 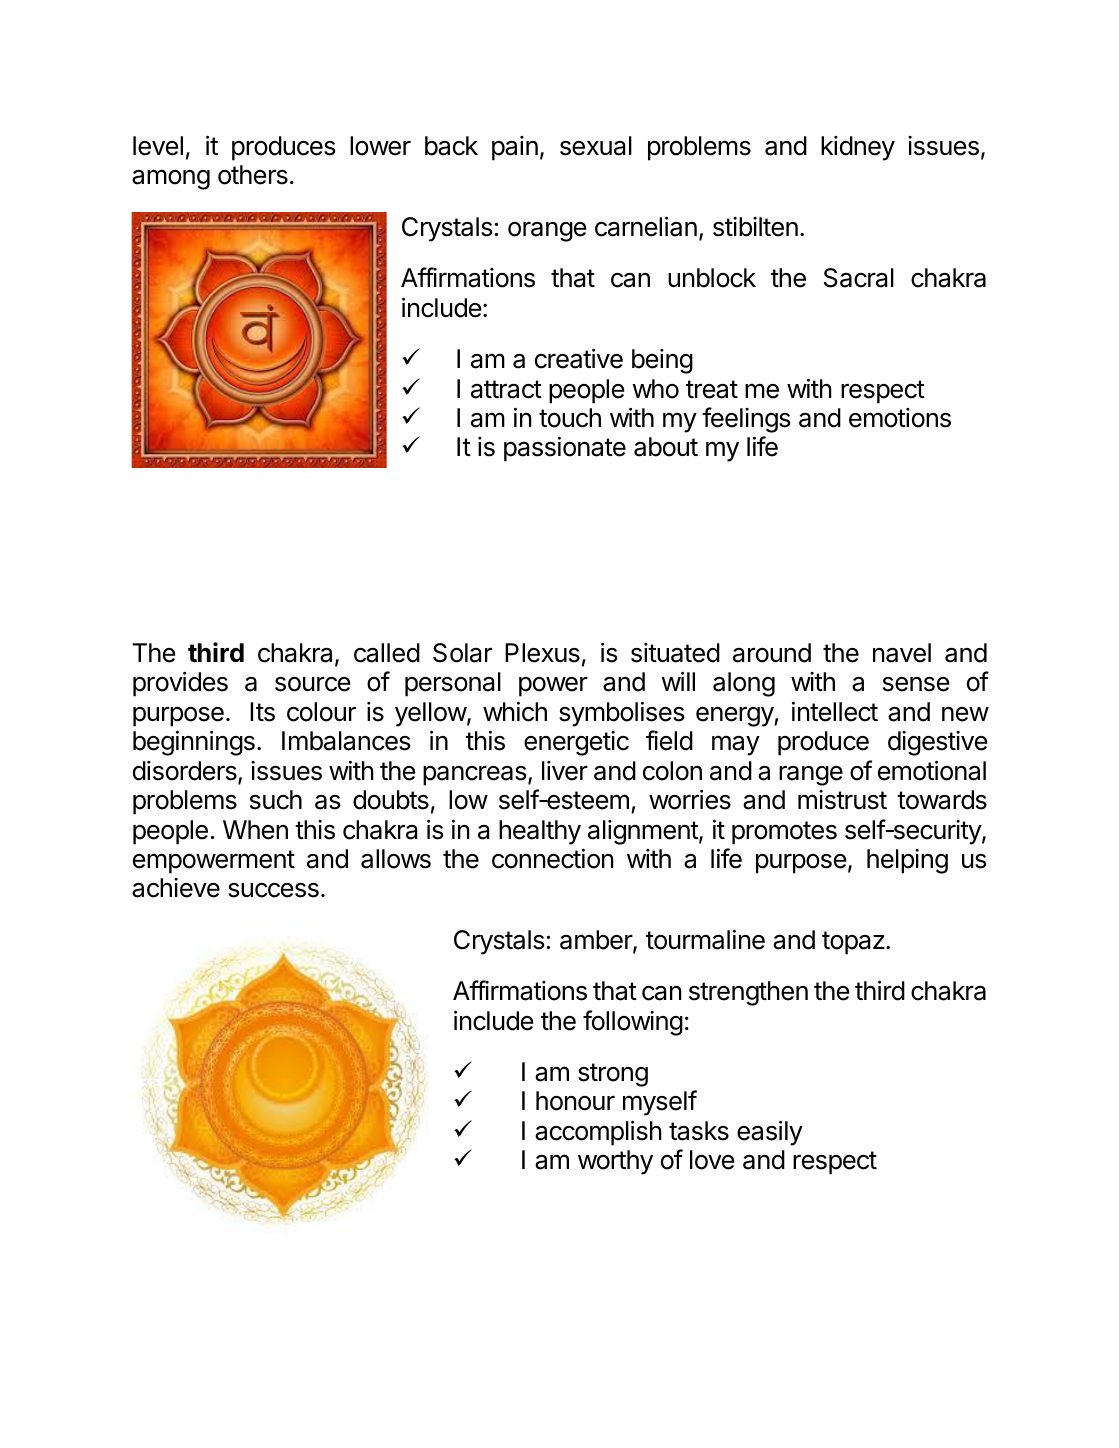 What do you see at coordinates (842, 800) in the screenshot?
I see `mistrust` at bounding box center [842, 800].
